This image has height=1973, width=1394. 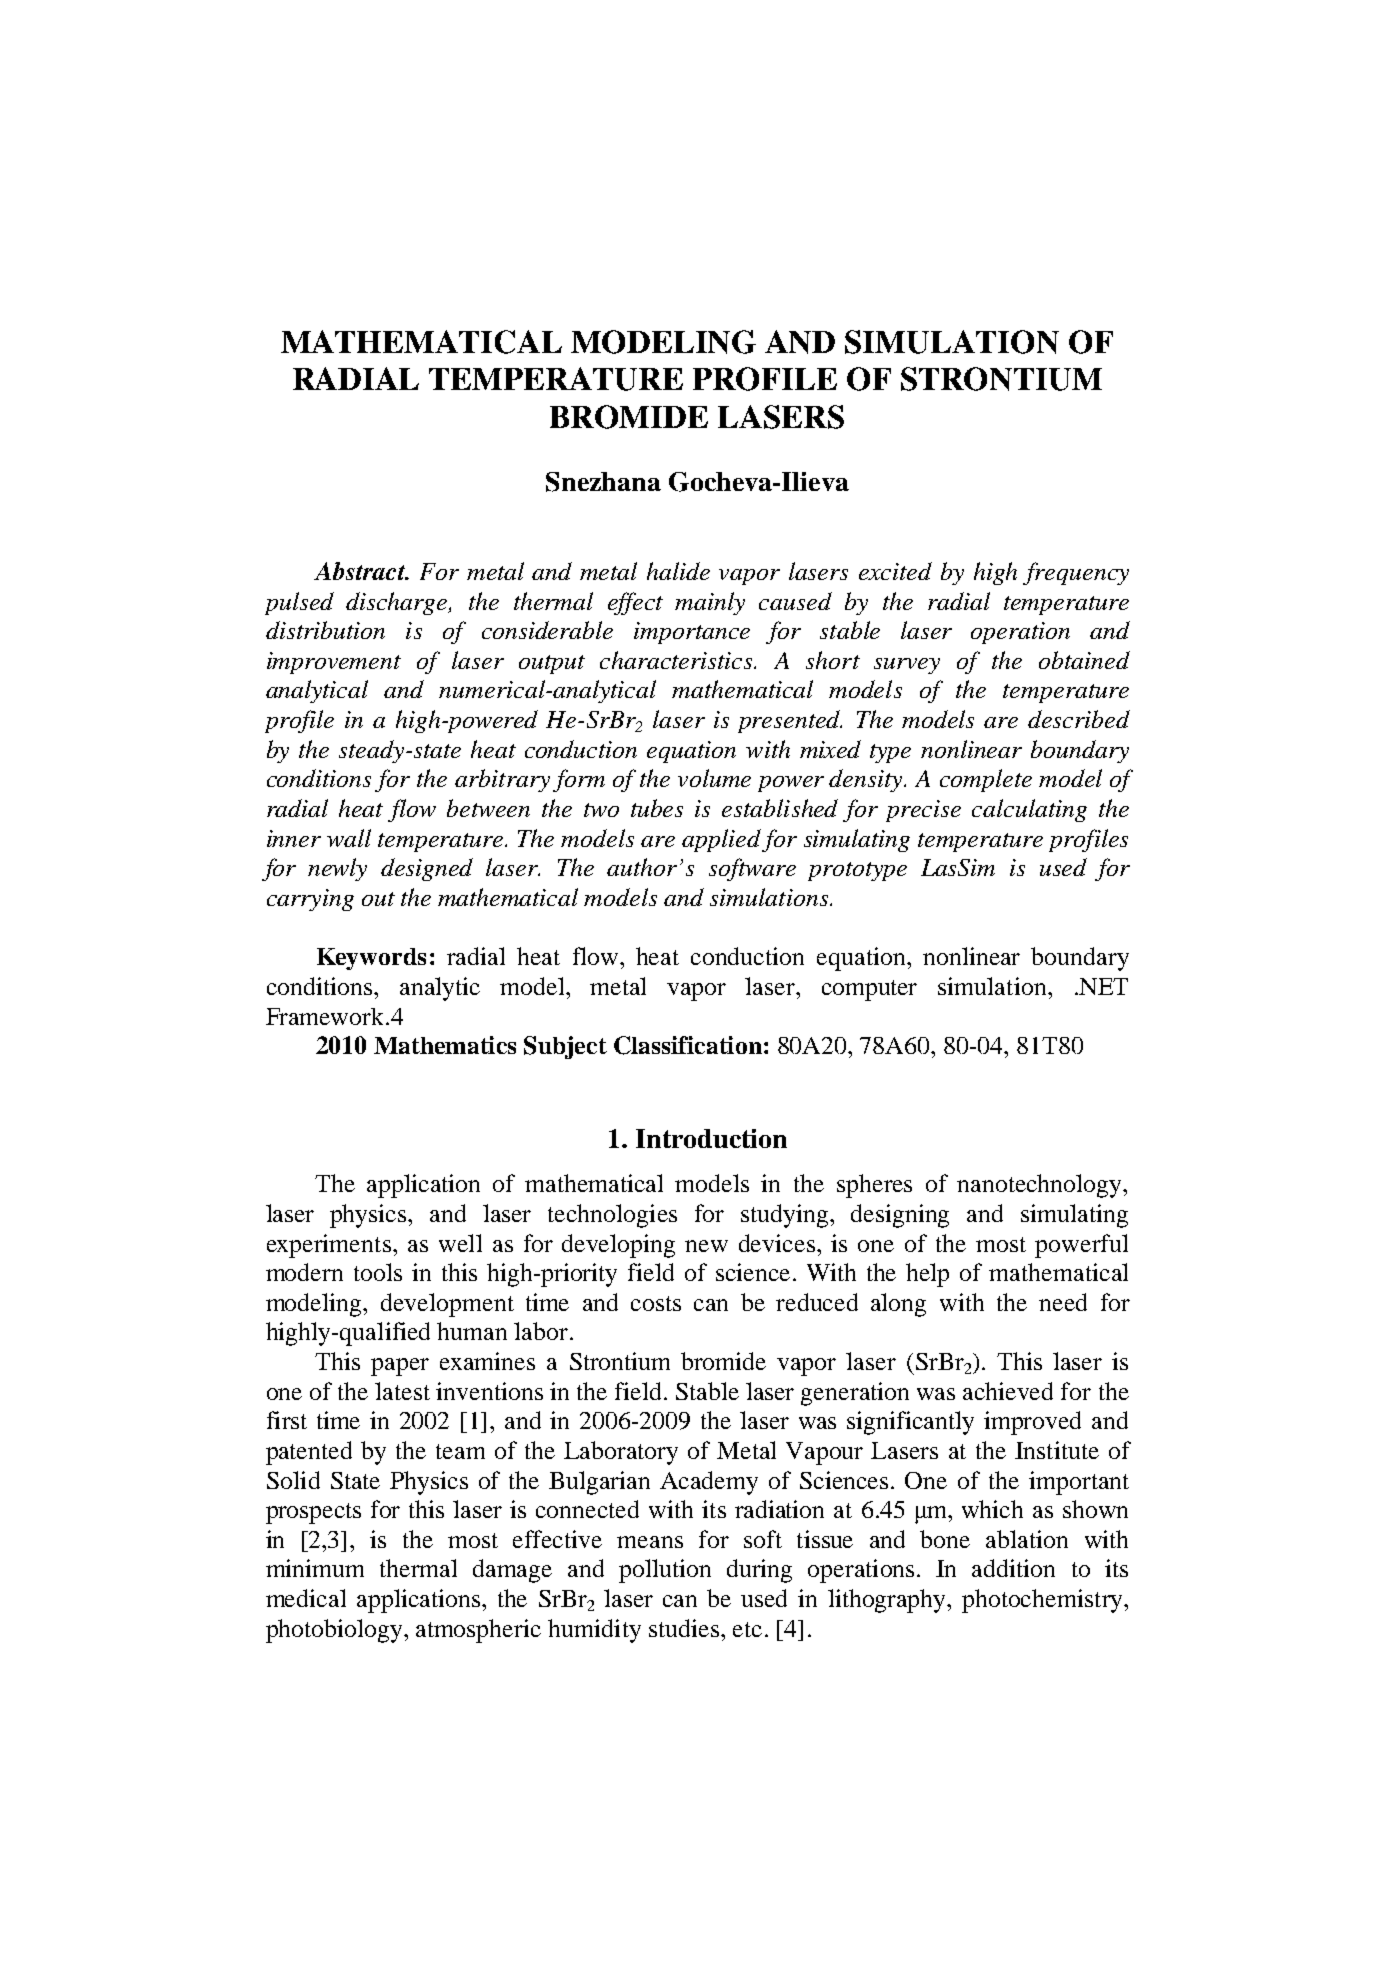 I want to click on medical, so click(x=306, y=1598).
